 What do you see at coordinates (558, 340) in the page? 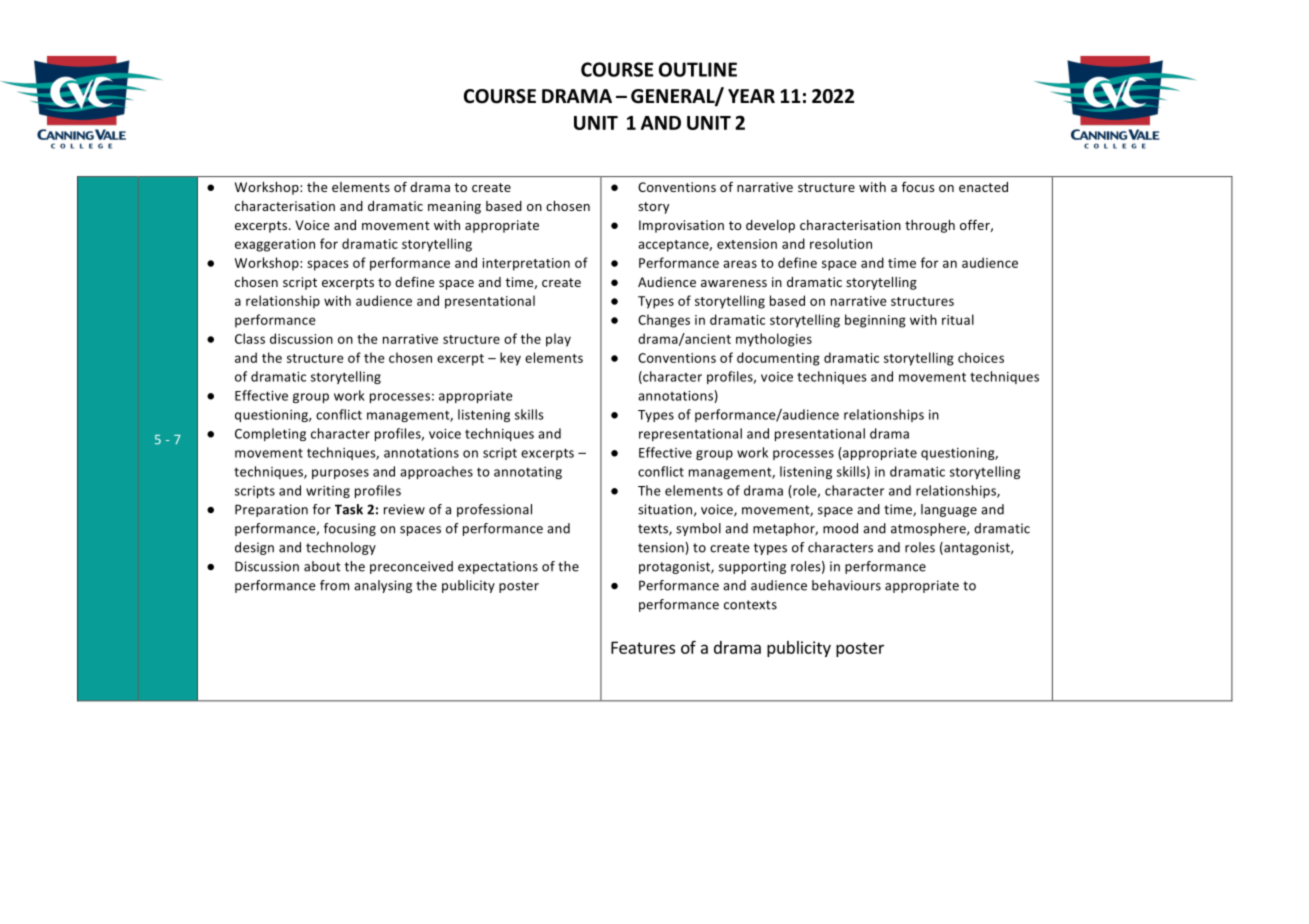
I see `play` at bounding box center [558, 340].
